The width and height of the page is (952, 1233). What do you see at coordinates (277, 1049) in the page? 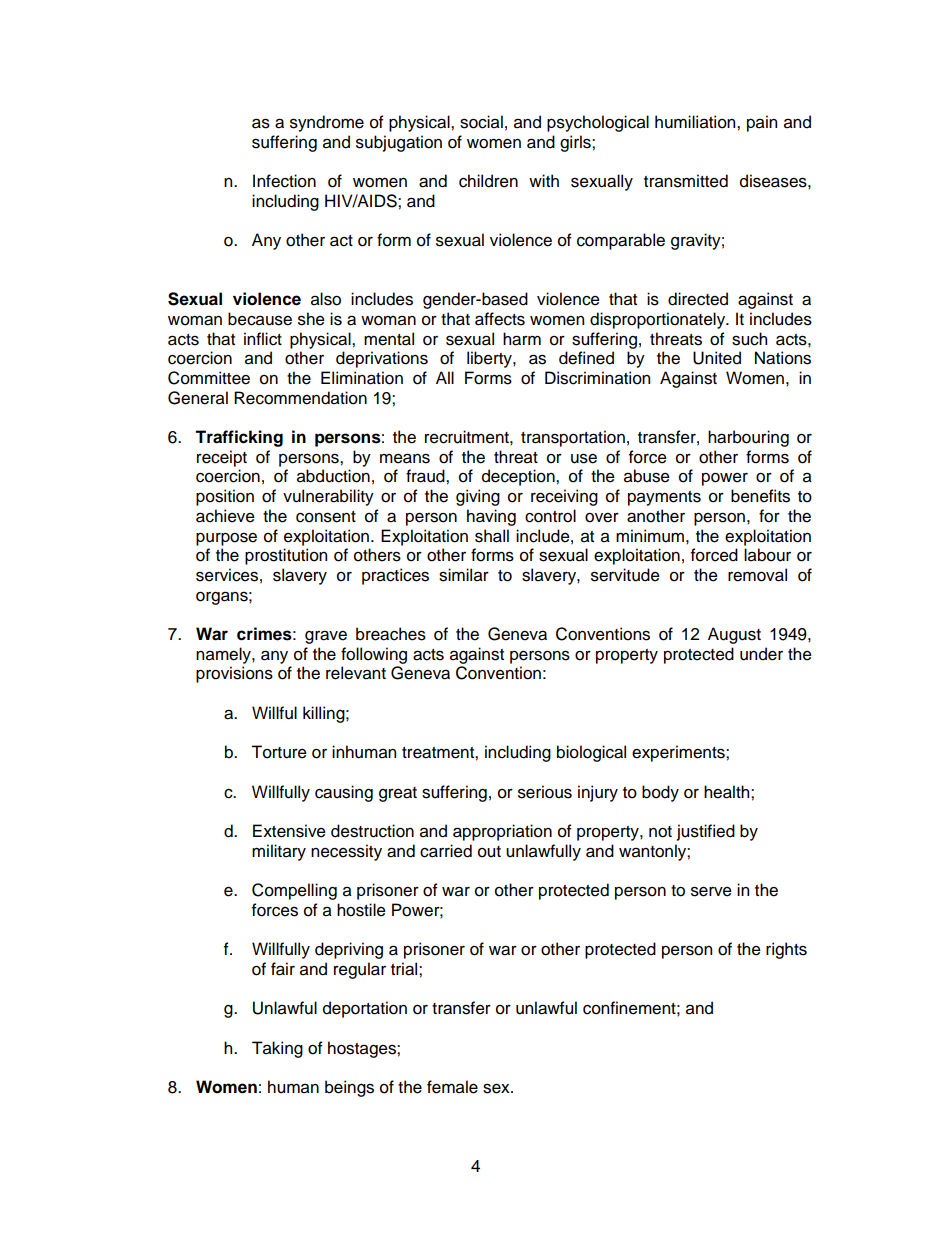
I see `Taking` at bounding box center [277, 1049].
